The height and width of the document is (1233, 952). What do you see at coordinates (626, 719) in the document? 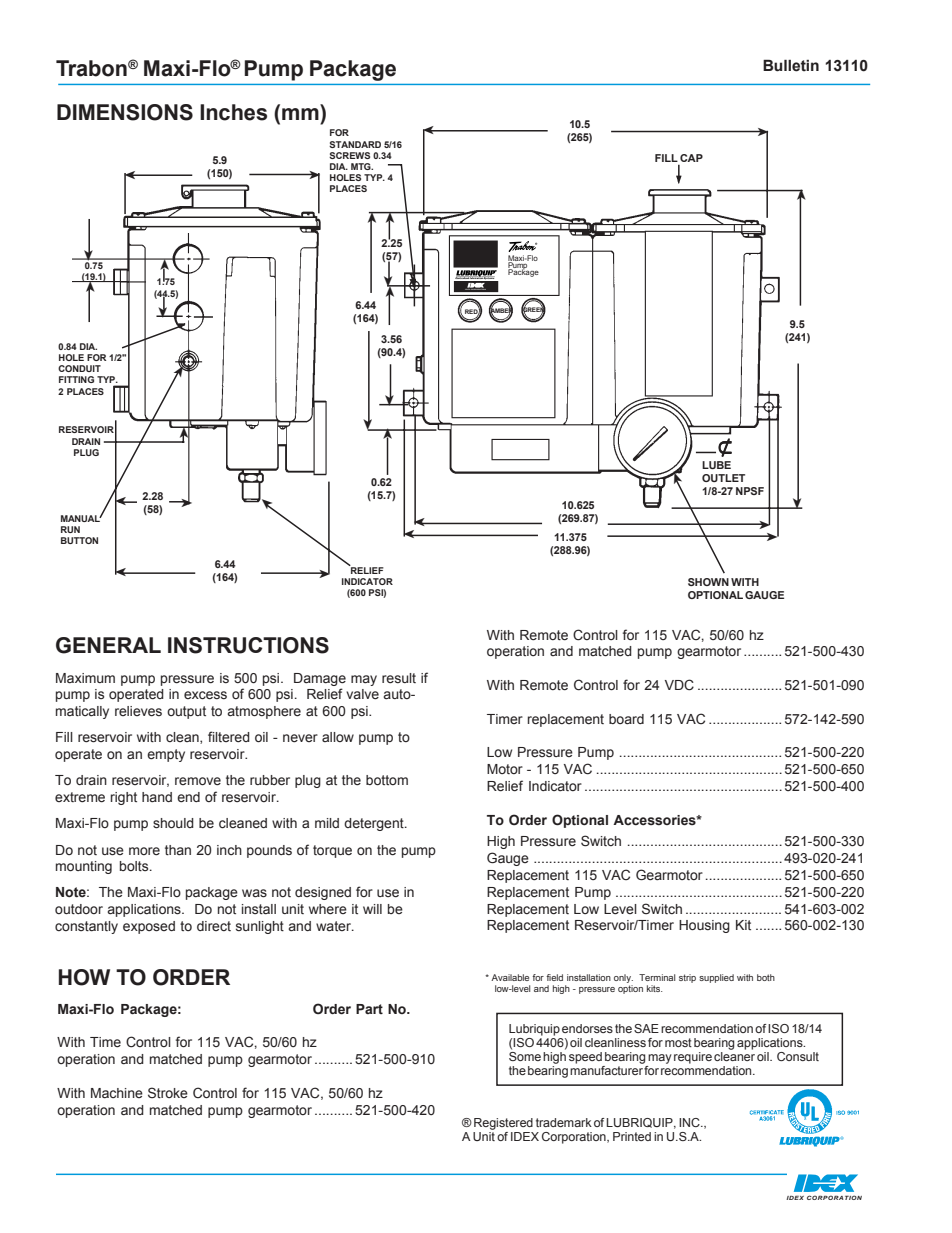
I see `board` at bounding box center [626, 719].
